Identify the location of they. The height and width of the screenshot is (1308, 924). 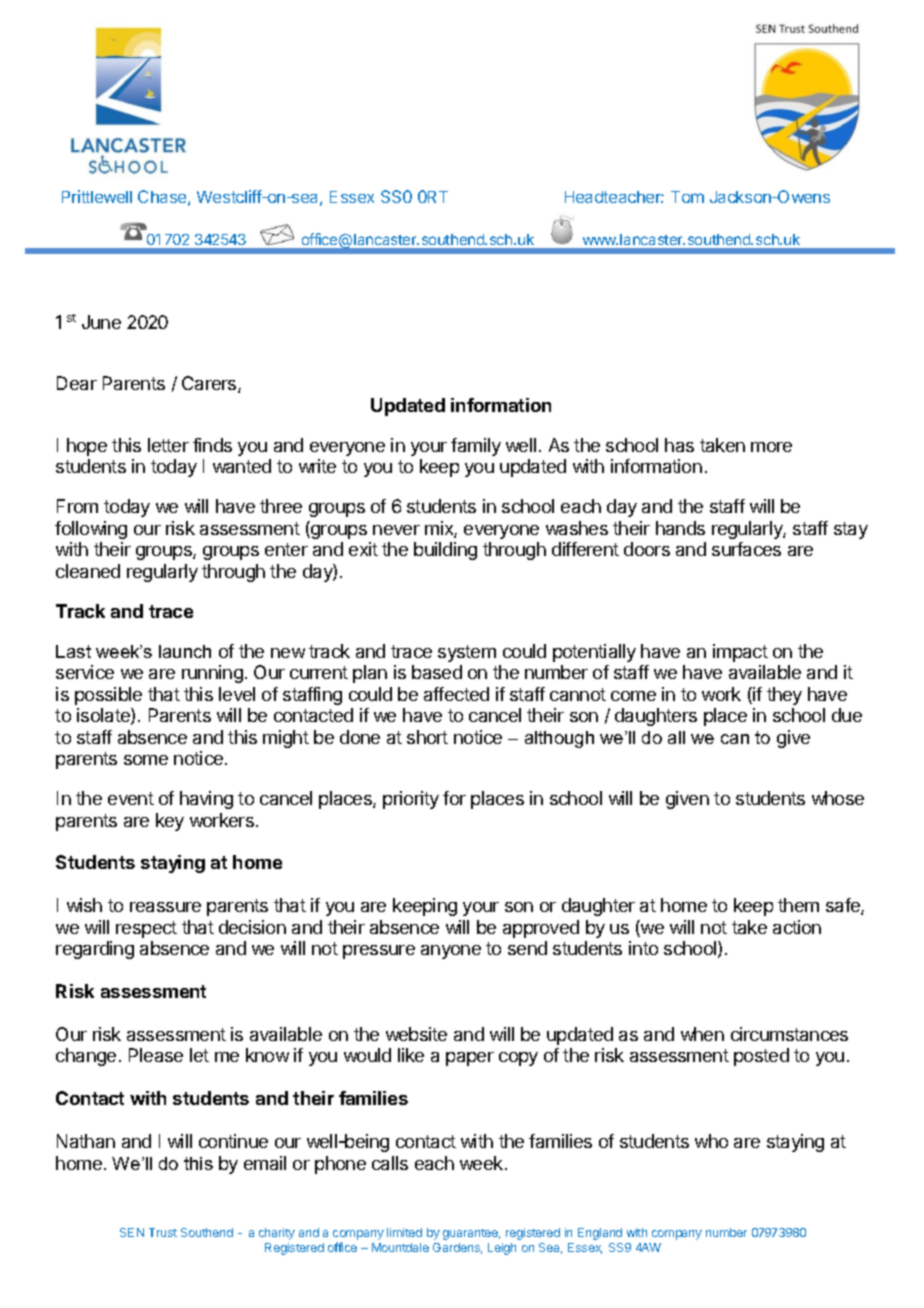
(784, 696).
